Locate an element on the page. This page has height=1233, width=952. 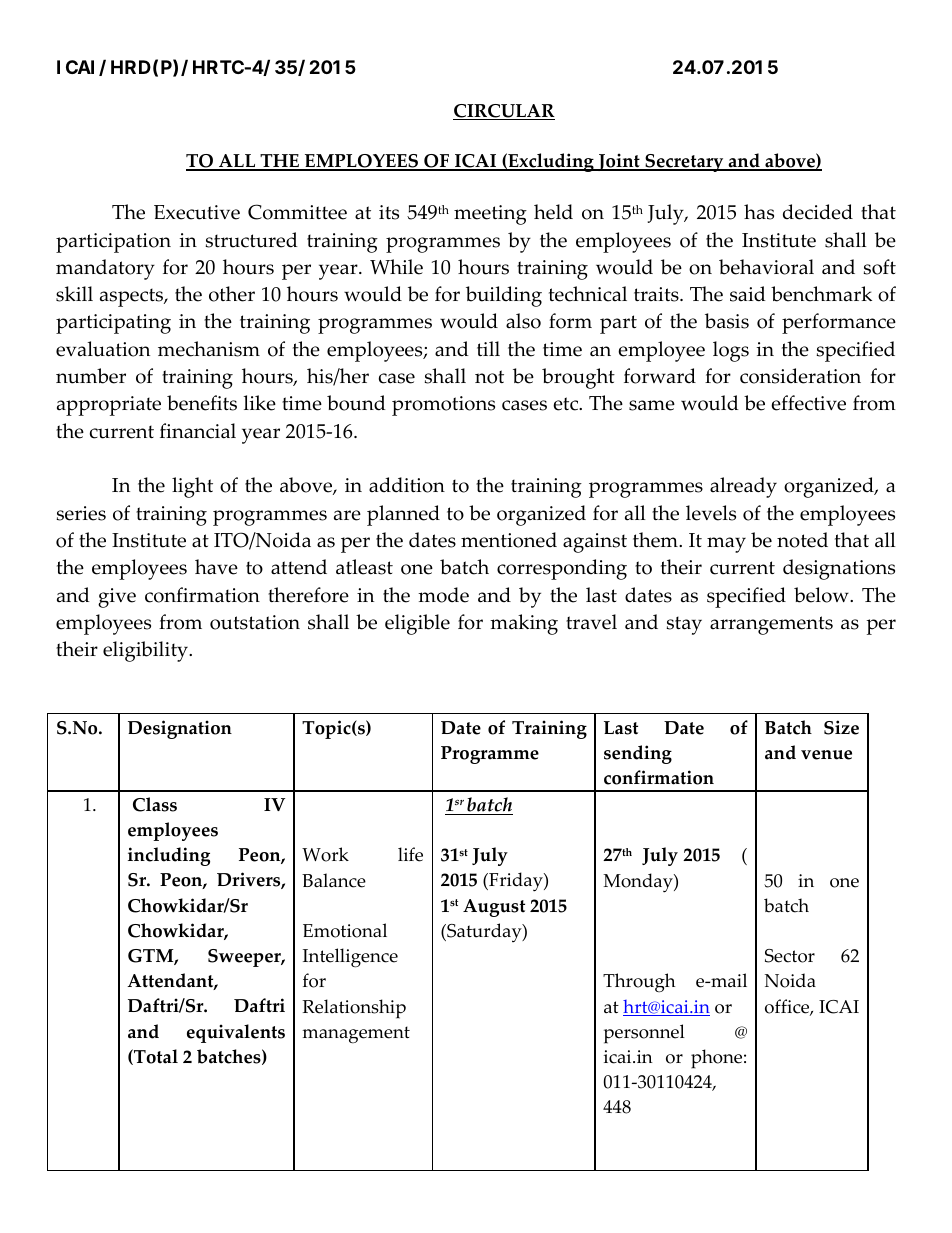
Total is located at coordinates (155, 1057).
